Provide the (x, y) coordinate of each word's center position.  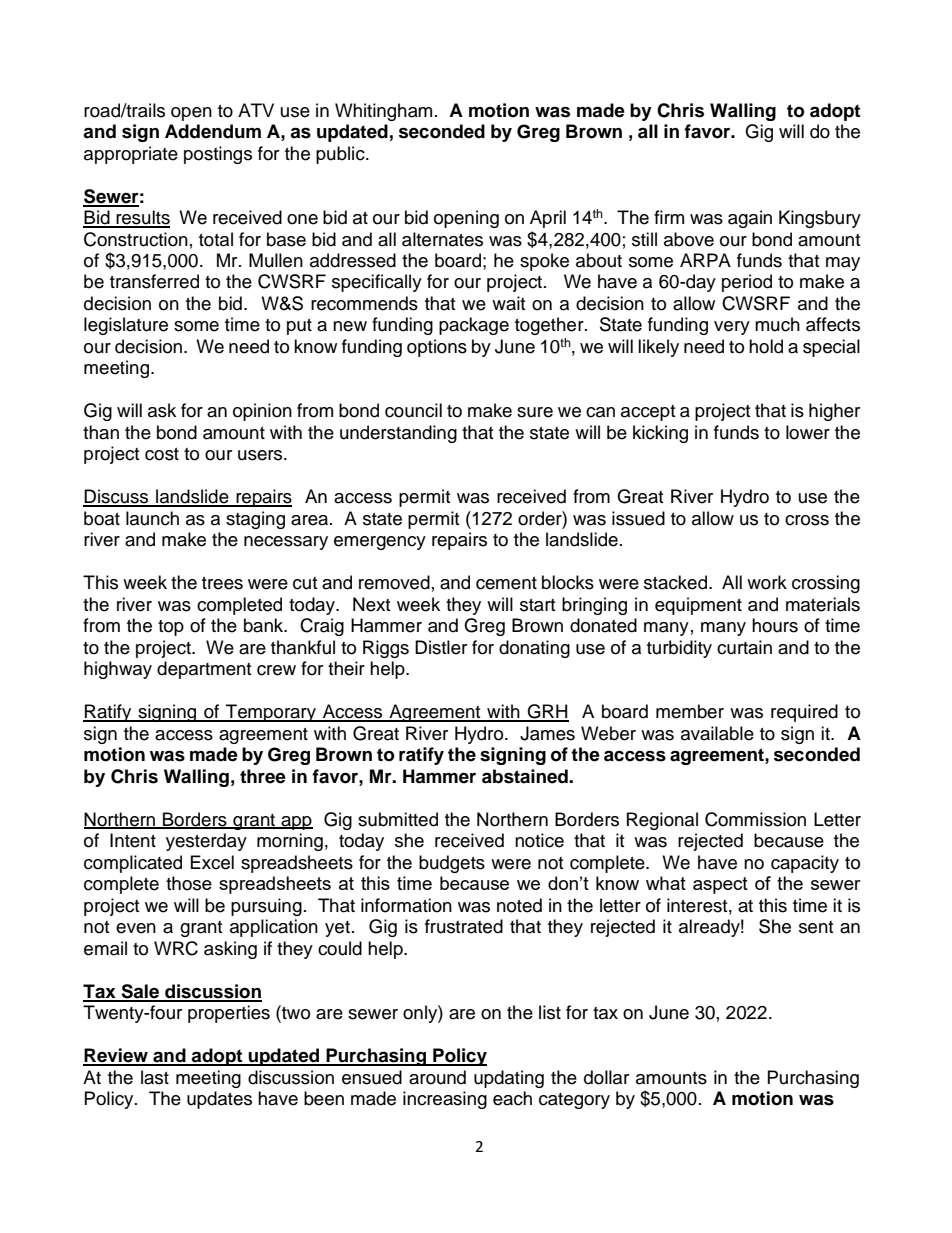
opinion (262, 412)
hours (775, 625)
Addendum (213, 131)
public (341, 155)
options (437, 348)
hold (766, 346)
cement (506, 583)
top (171, 628)
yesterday (206, 842)
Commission (755, 819)
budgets (452, 864)
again (750, 219)
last (155, 1077)
